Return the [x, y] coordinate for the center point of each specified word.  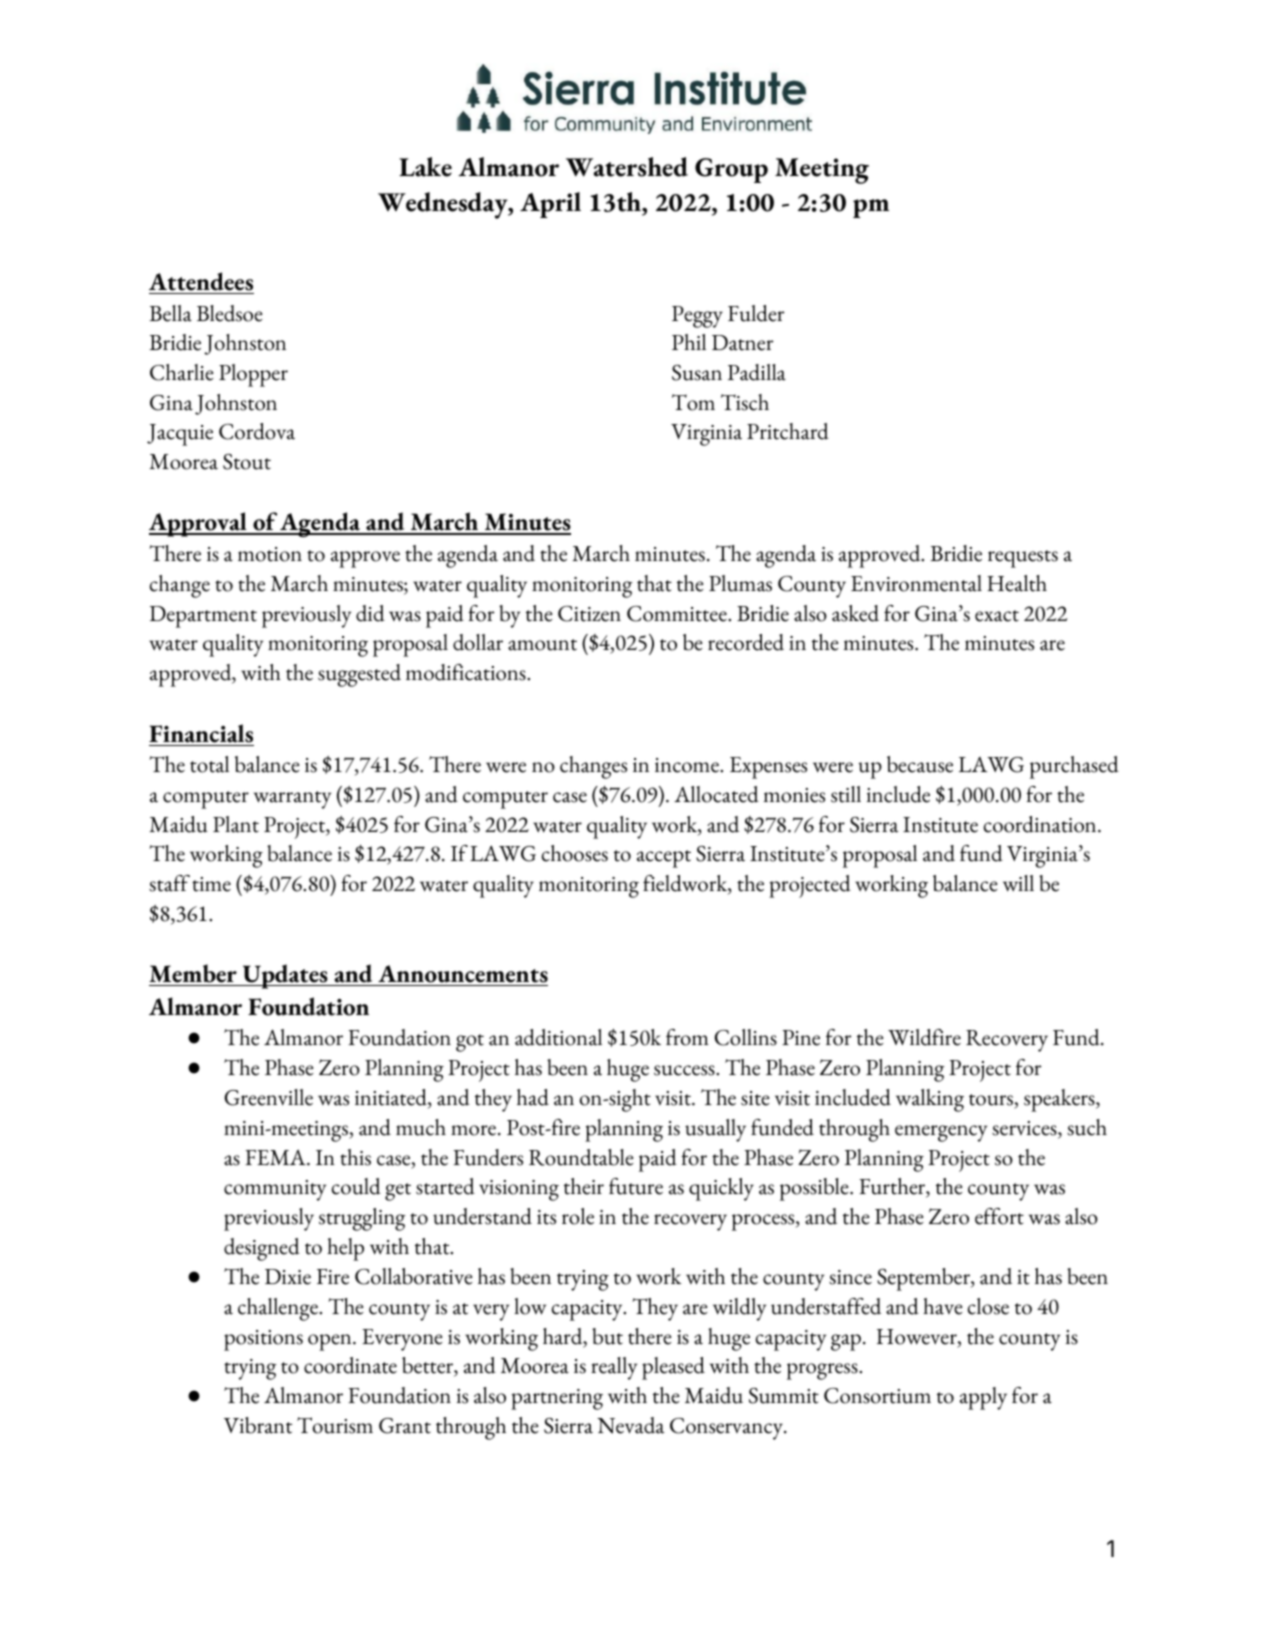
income [688, 765]
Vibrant [258, 1425]
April [550, 205]
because [920, 764]
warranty [292, 800]
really [614, 1368]
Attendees [201, 281]
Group [731, 170]
